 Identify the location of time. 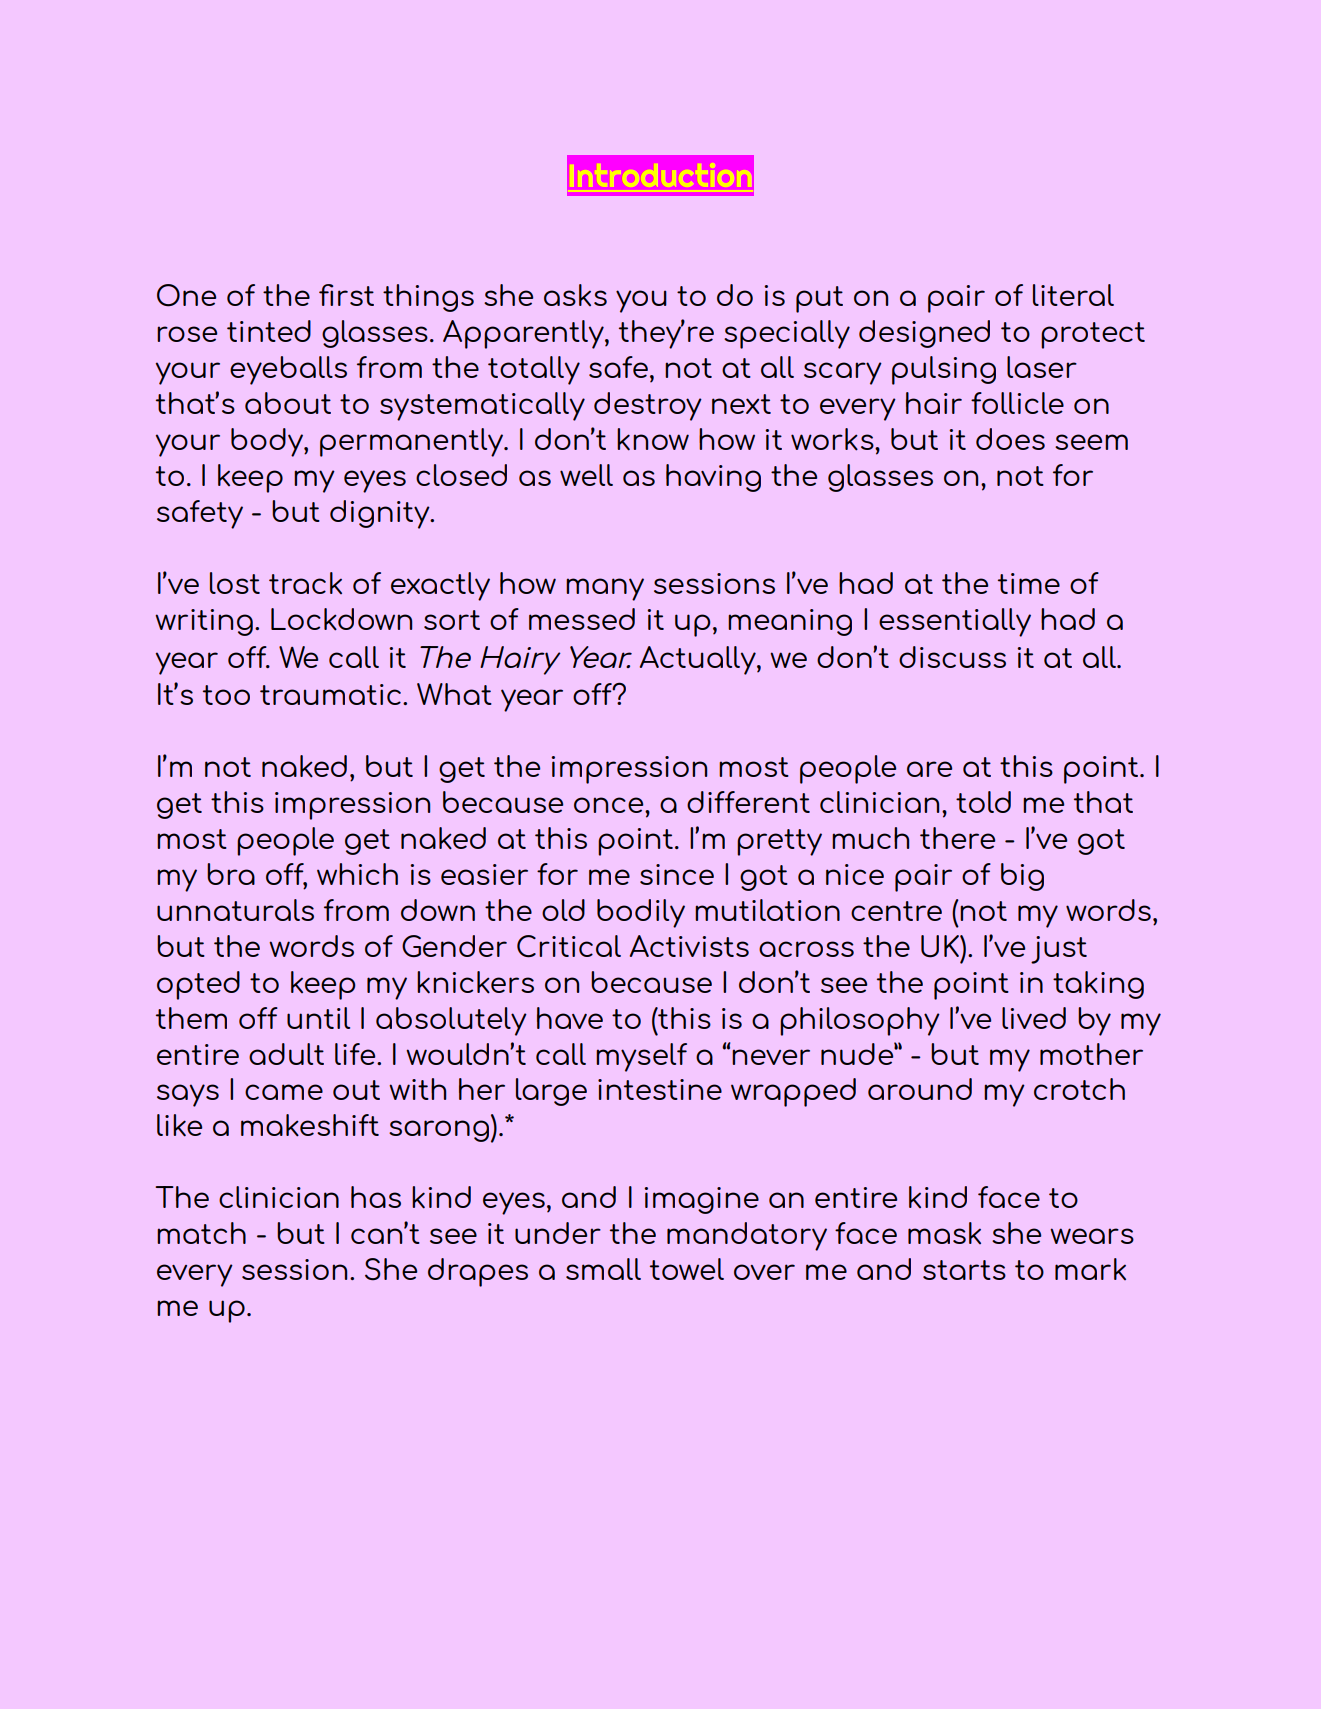
(1029, 583).
